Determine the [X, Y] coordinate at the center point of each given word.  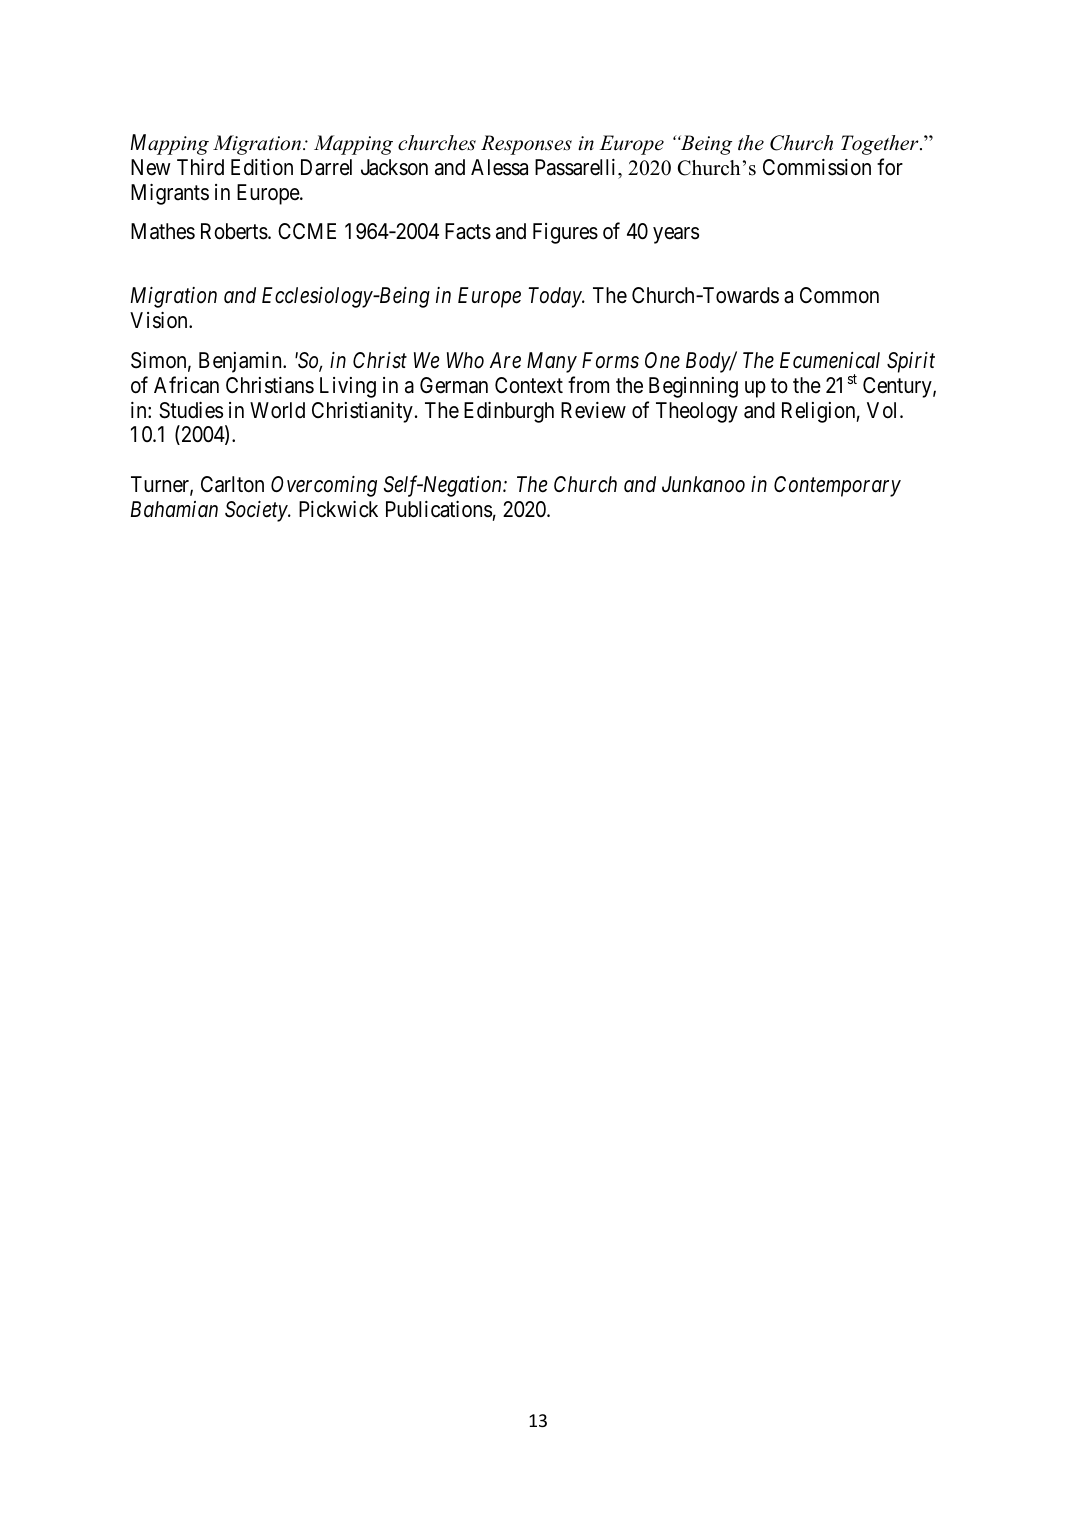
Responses [526, 145]
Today [555, 297]
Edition [262, 167]
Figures [565, 233]
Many [552, 362]
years [676, 235]
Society [257, 511]
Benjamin [241, 362]
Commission [817, 167]
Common [839, 295]
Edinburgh [509, 412]
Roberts [234, 231]
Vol [884, 410]
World [277, 410]
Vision [160, 320]
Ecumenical [830, 360]
